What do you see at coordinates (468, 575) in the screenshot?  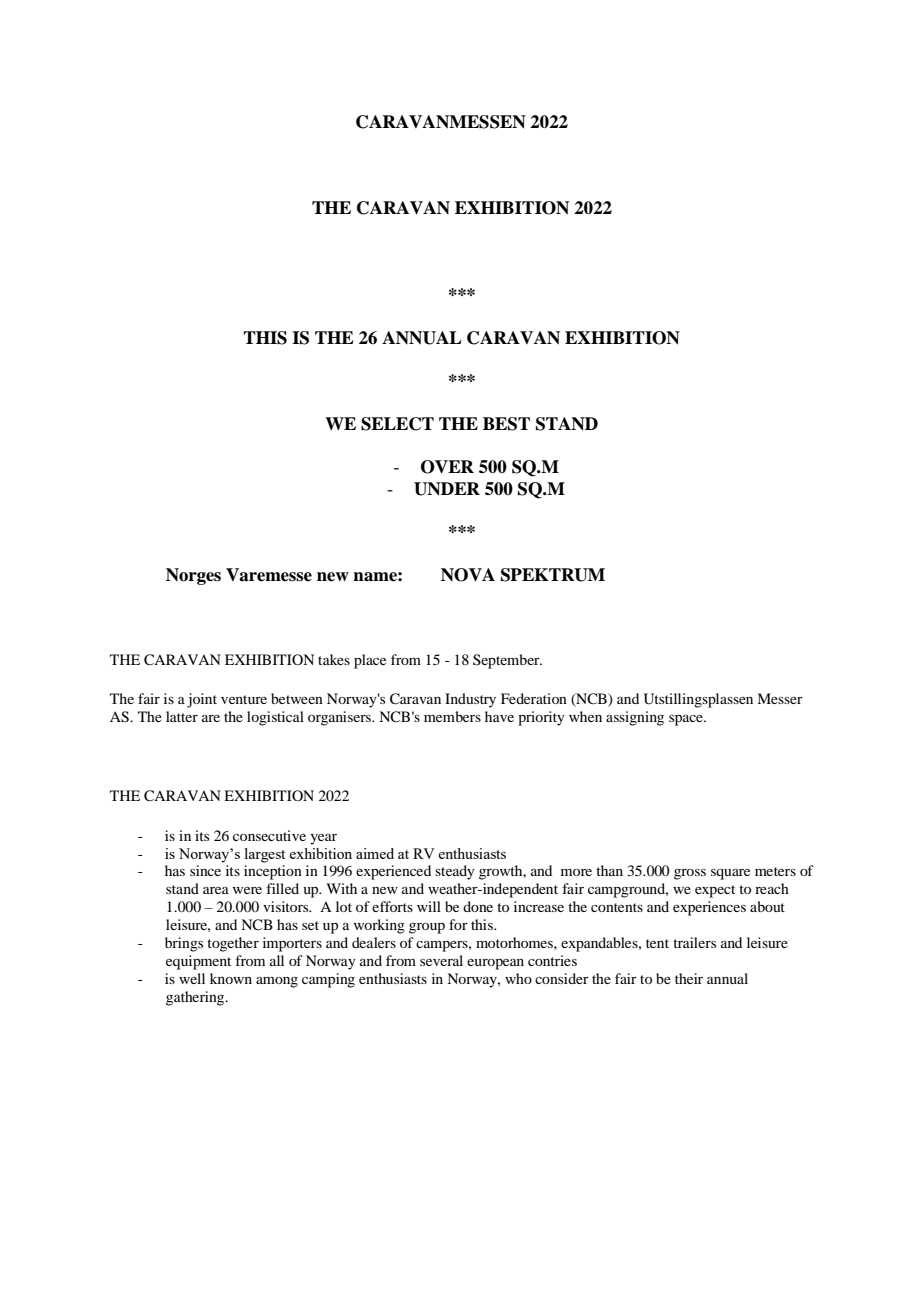 I see `NOVA` at bounding box center [468, 575].
